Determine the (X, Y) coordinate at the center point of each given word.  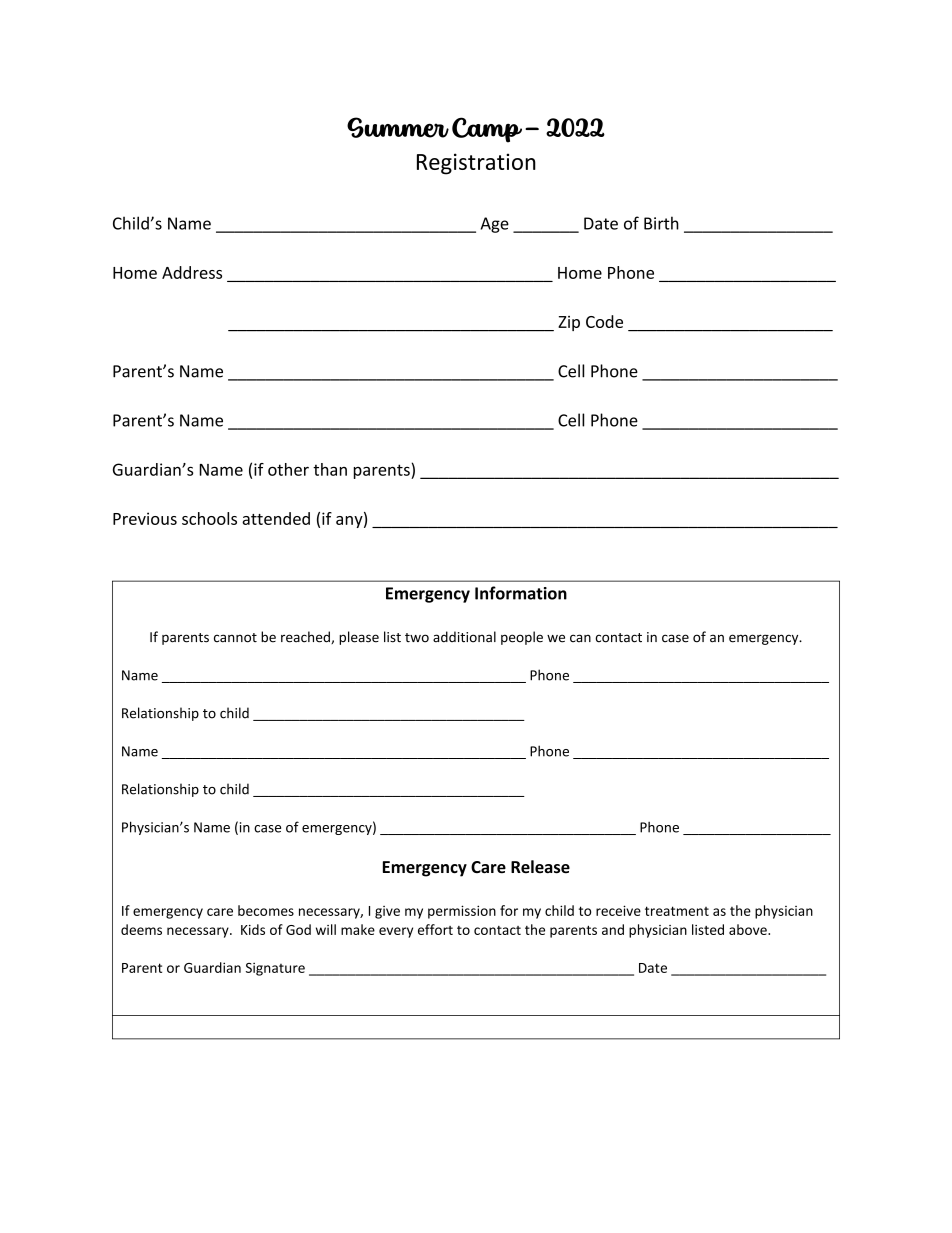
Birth (661, 223)
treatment (677, 911)
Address (192, 272)
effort (435, 929)
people (522, 638)
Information (521, 593)
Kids (253, 929)
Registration (476, 164)
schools (209, 518)
